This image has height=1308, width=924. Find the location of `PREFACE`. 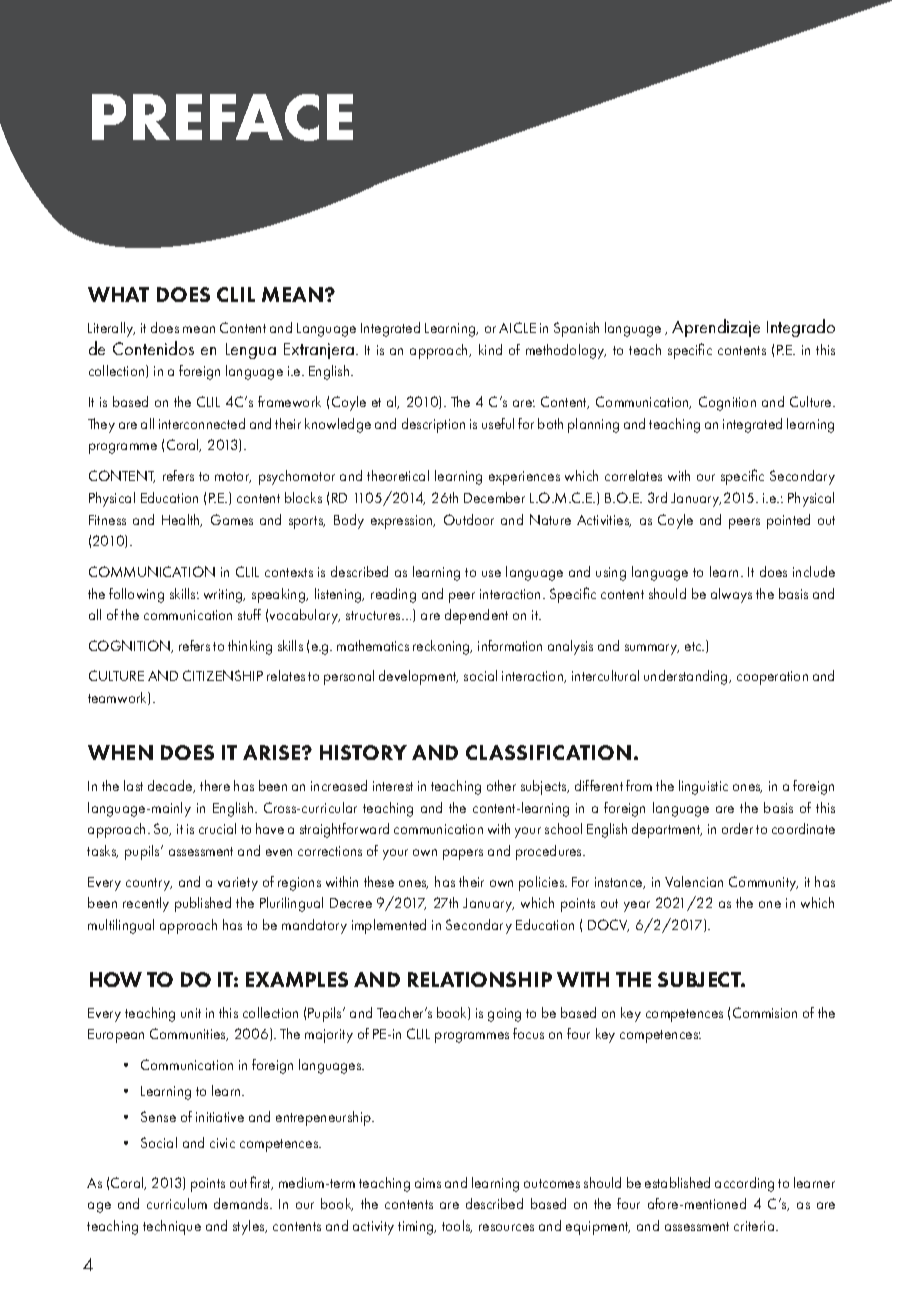

PREFACE is located at coordinates (222, 117).
